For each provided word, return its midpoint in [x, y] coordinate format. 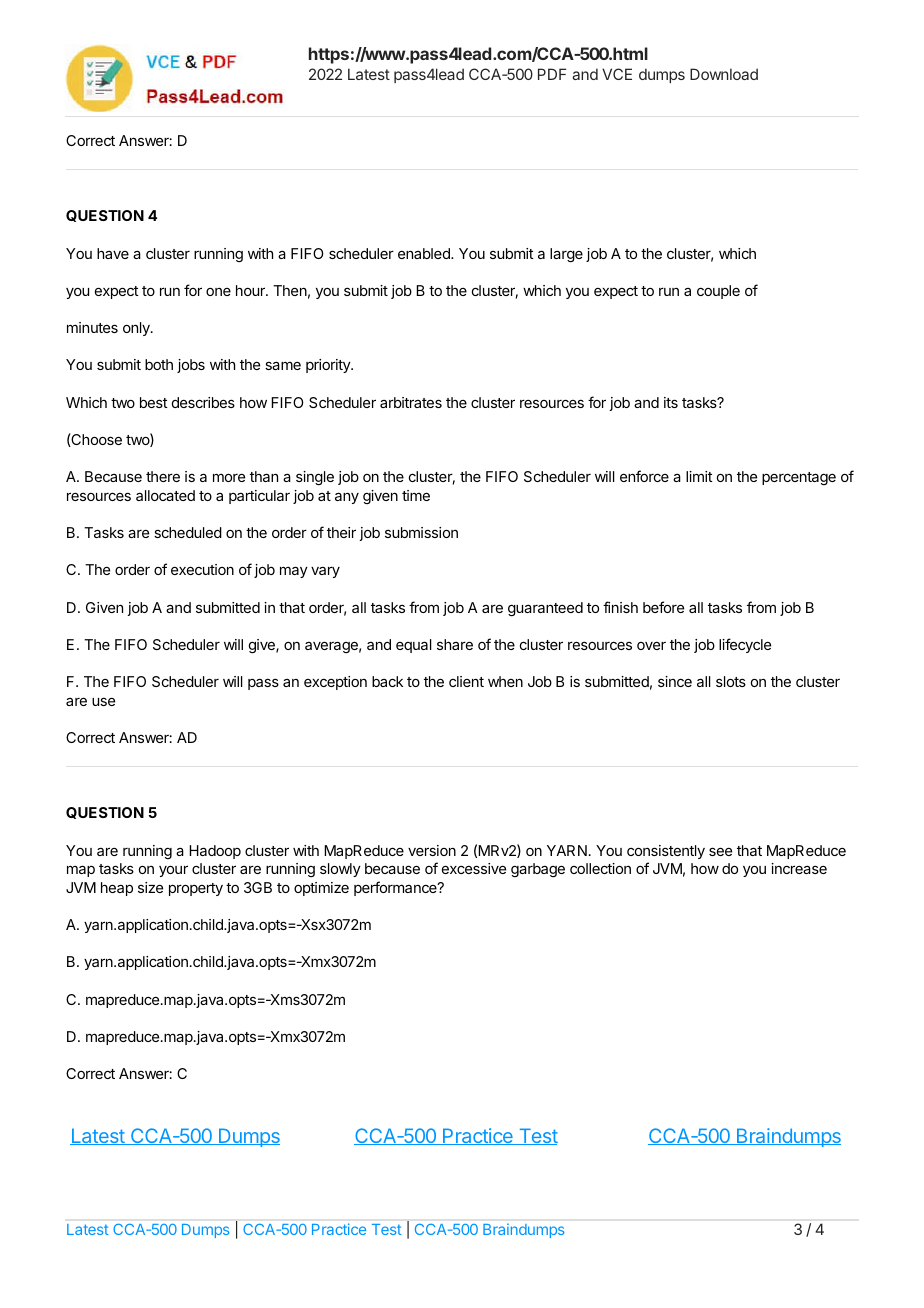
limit [699, 476]
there [163, 476]
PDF [552, 74]
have [113, 253]
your [173, 871]
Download [724, 74]
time [416, 495]
